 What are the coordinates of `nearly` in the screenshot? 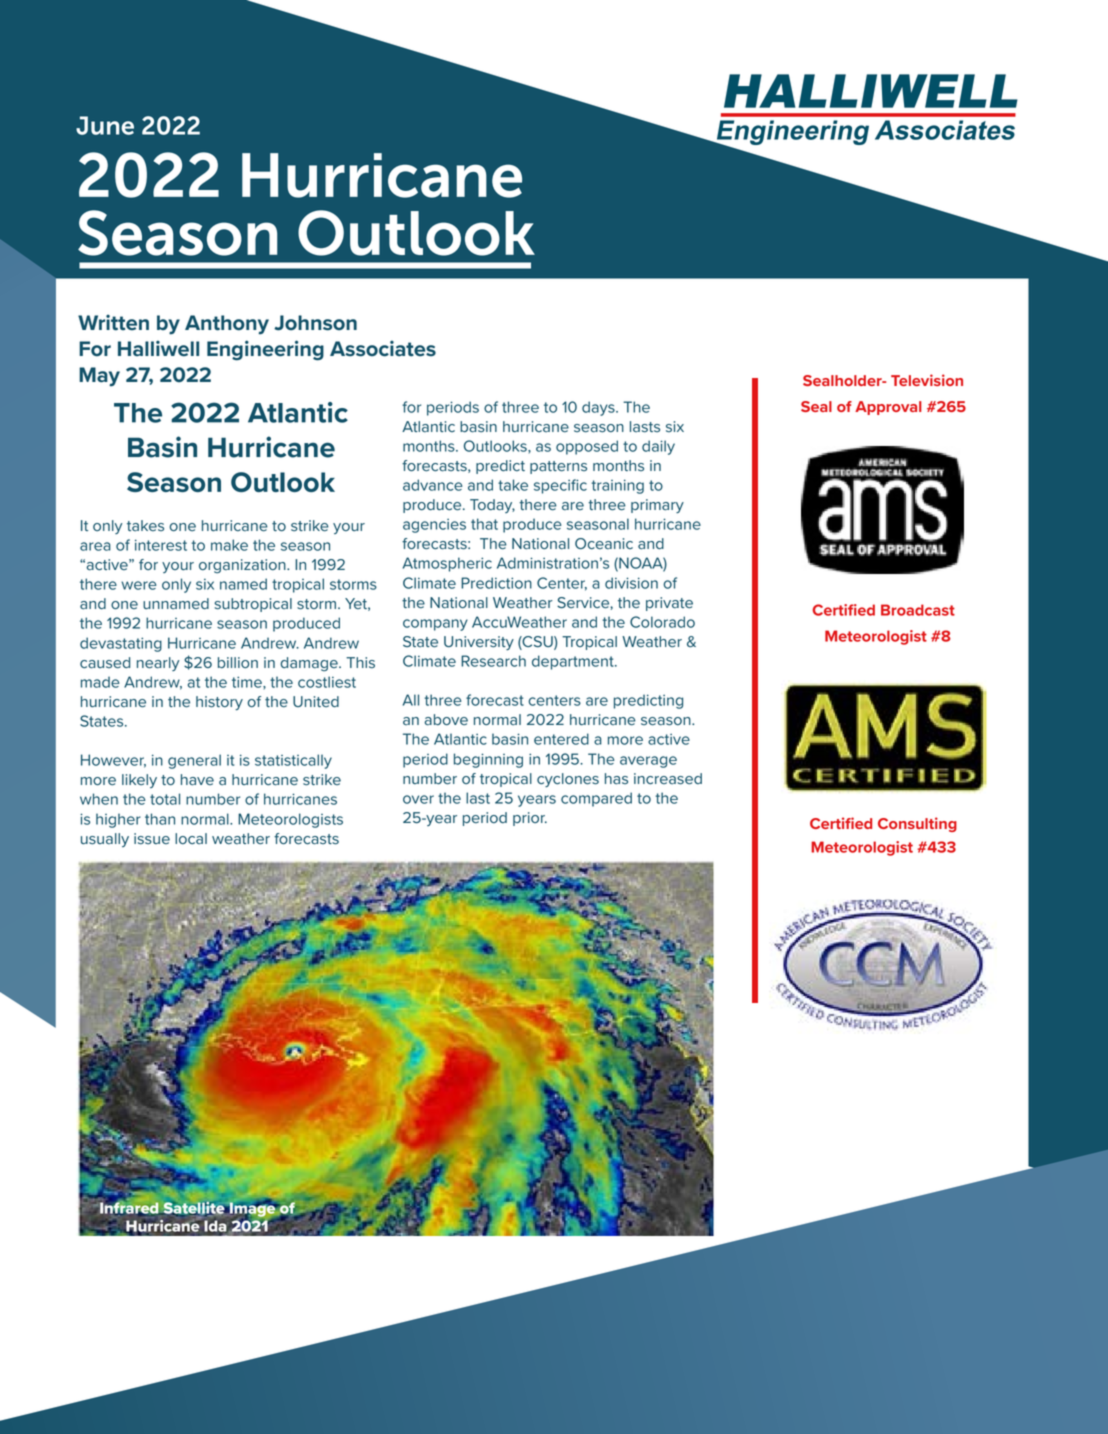 It's located at (158, 664).
